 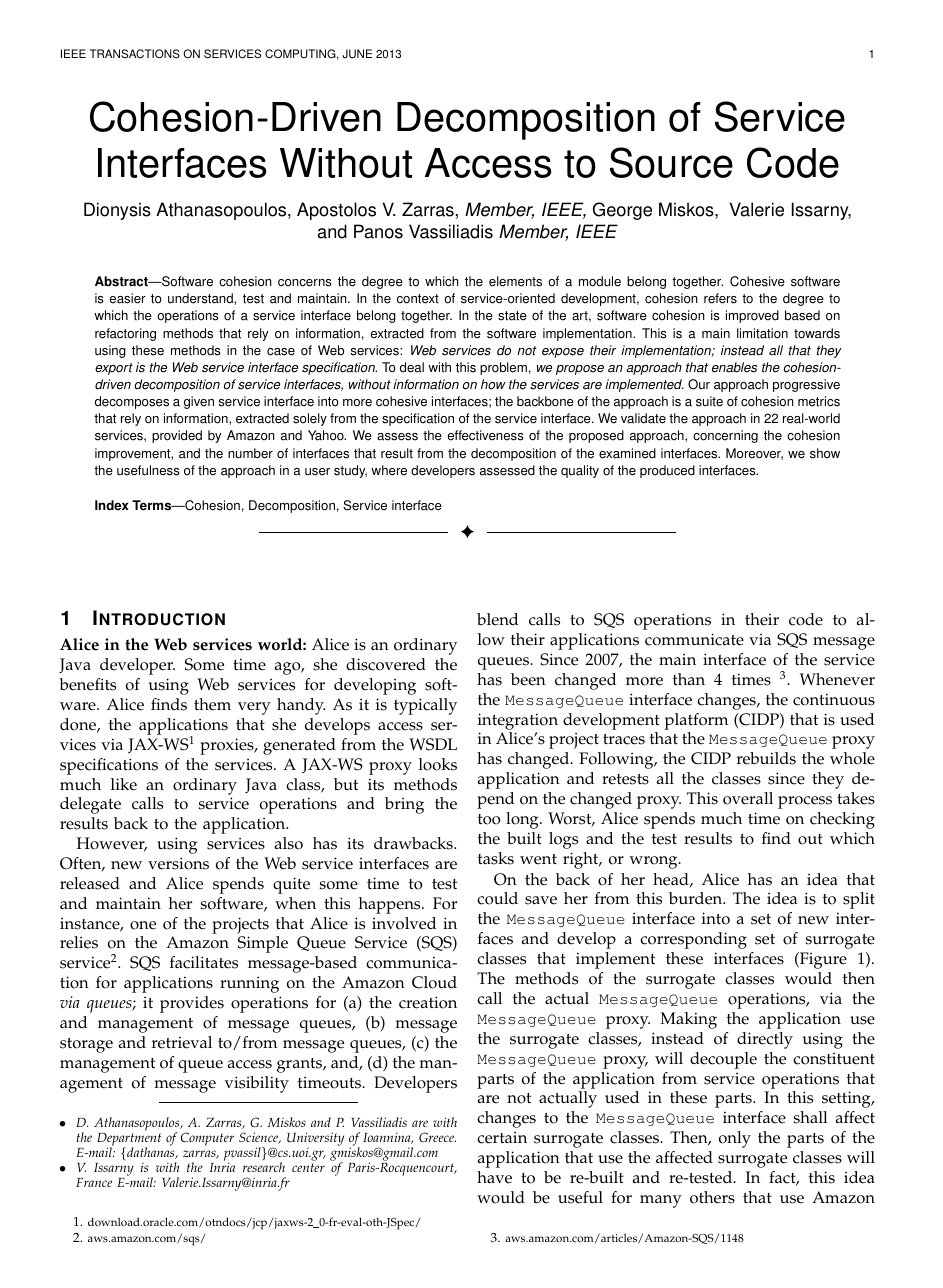 I want to click on Index, so click(x=112, y=505).
